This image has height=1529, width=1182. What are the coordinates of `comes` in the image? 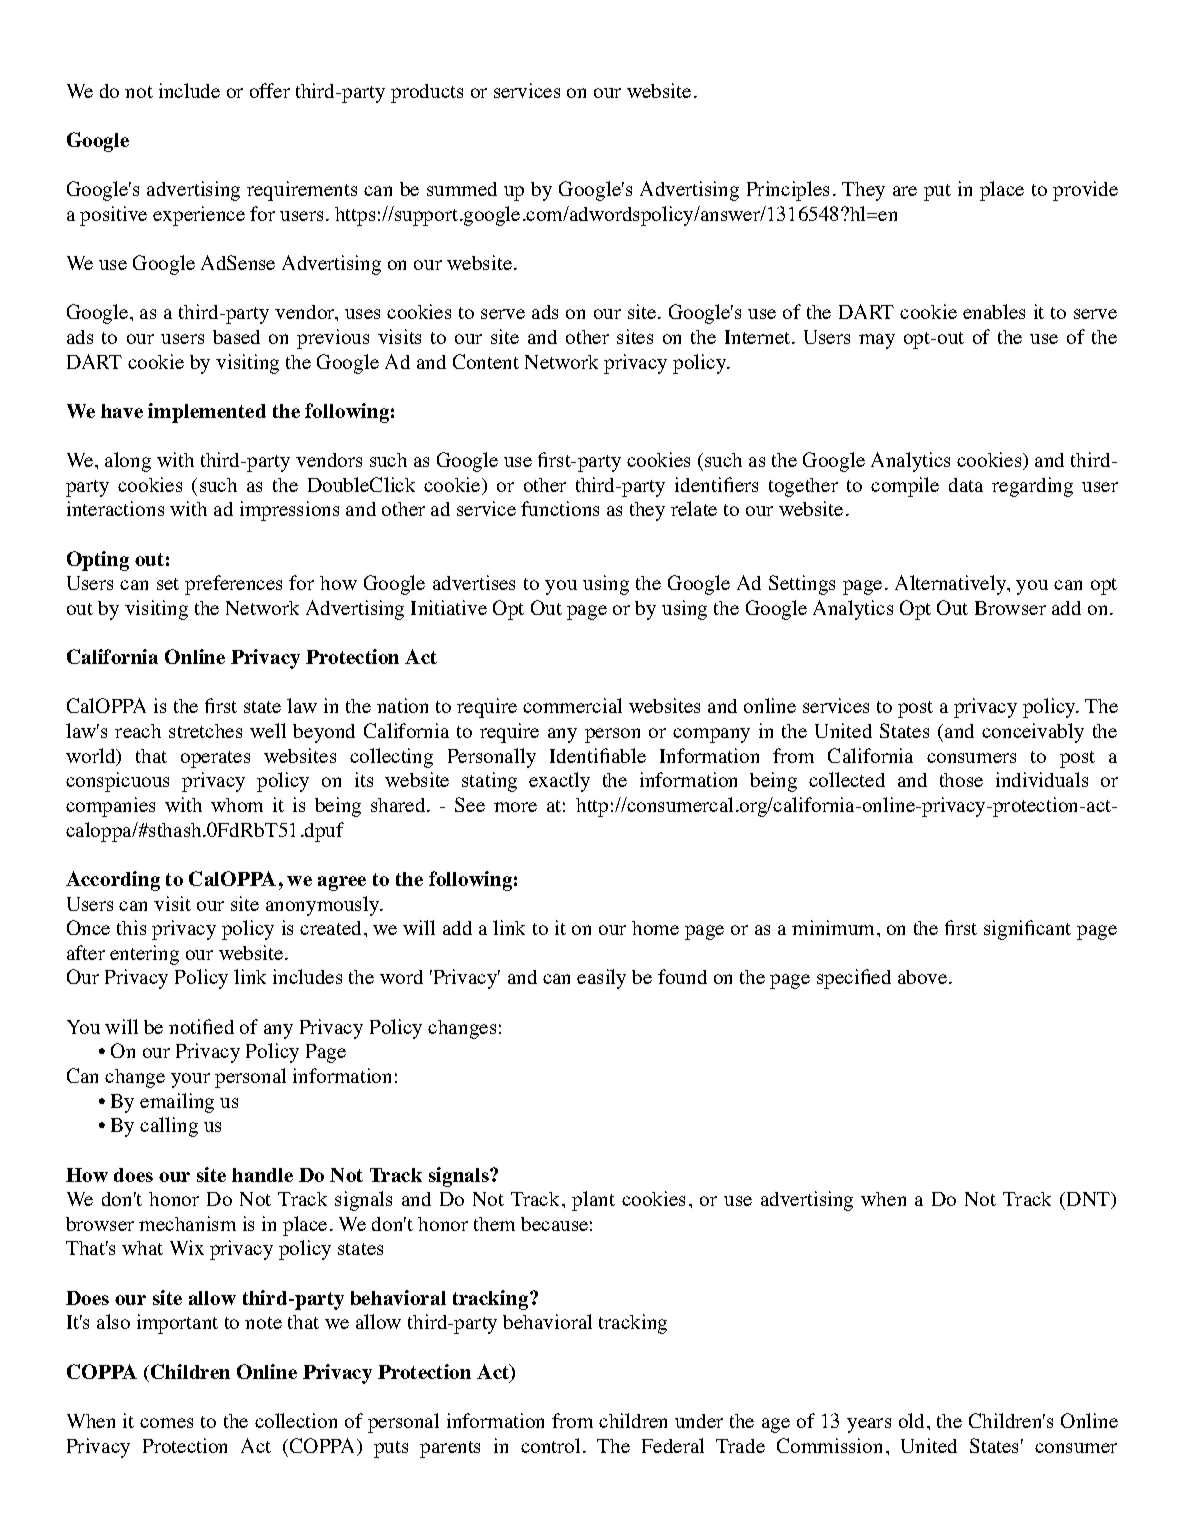 It's located at (166, 1423).
